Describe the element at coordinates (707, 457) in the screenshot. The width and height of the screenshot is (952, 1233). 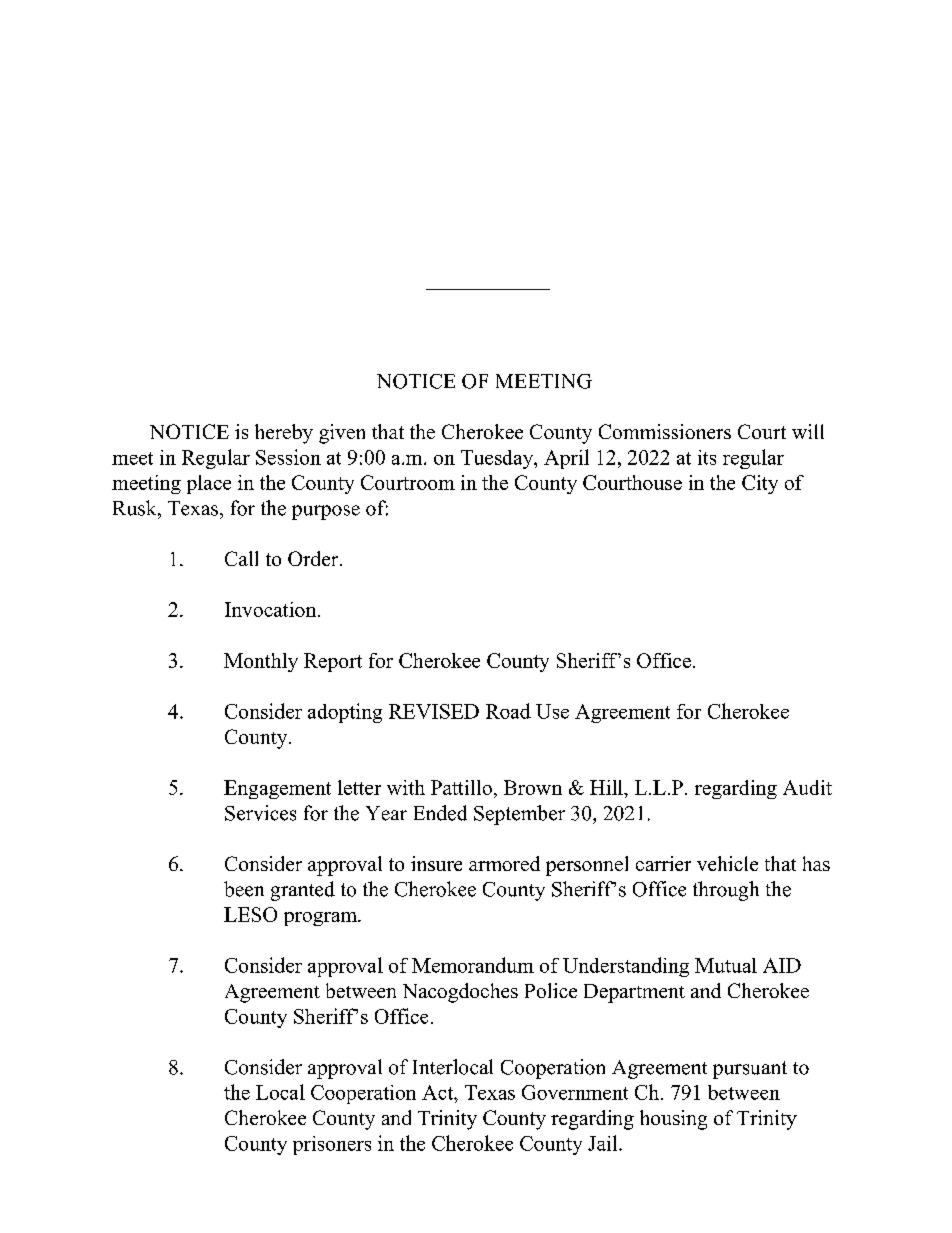
I see `its` at that location.
